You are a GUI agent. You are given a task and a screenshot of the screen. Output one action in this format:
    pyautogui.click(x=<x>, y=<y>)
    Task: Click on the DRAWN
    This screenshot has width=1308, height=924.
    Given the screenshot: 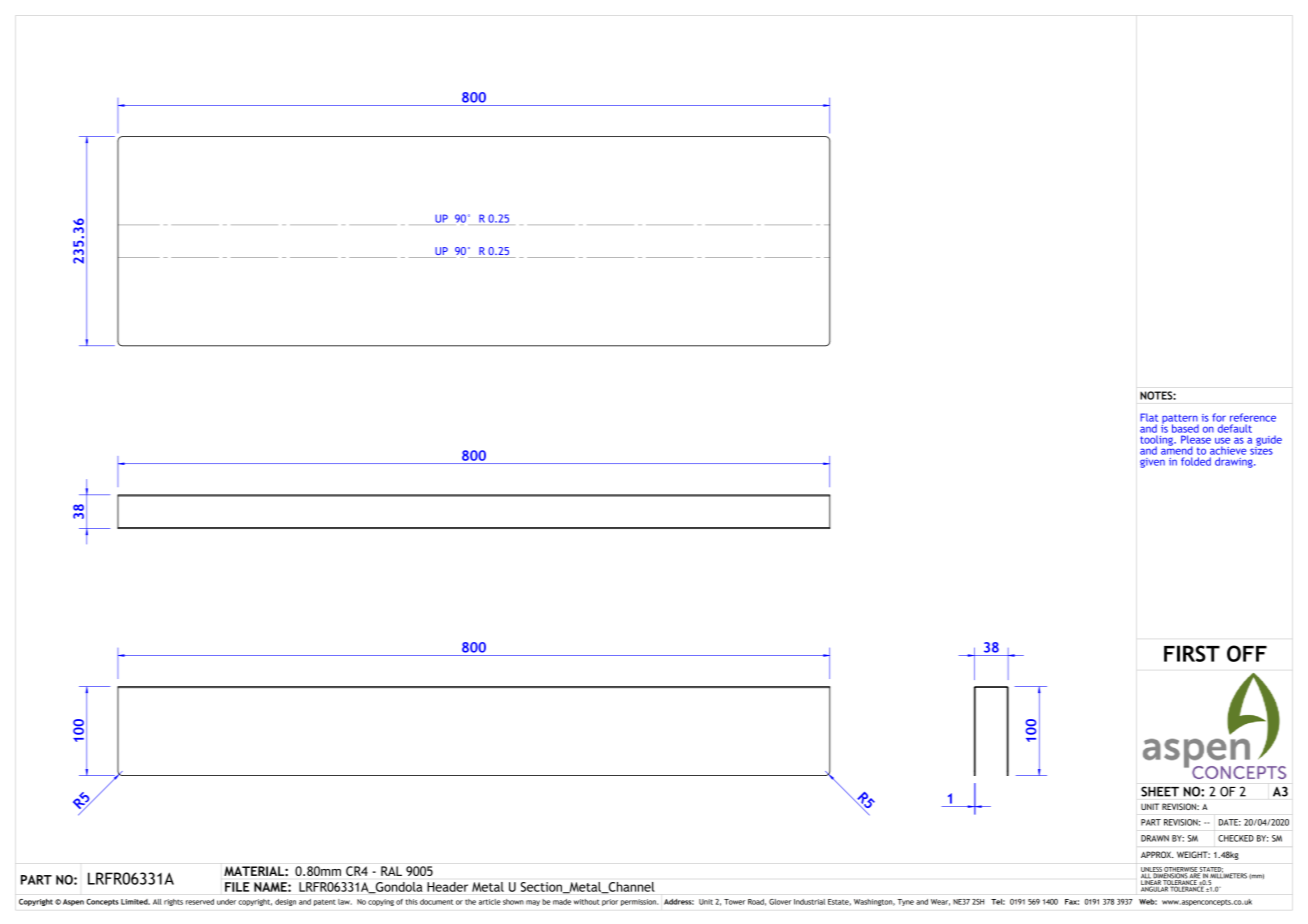 What is the action you would take?
    pyautogui.click(x=1155, y=838)
